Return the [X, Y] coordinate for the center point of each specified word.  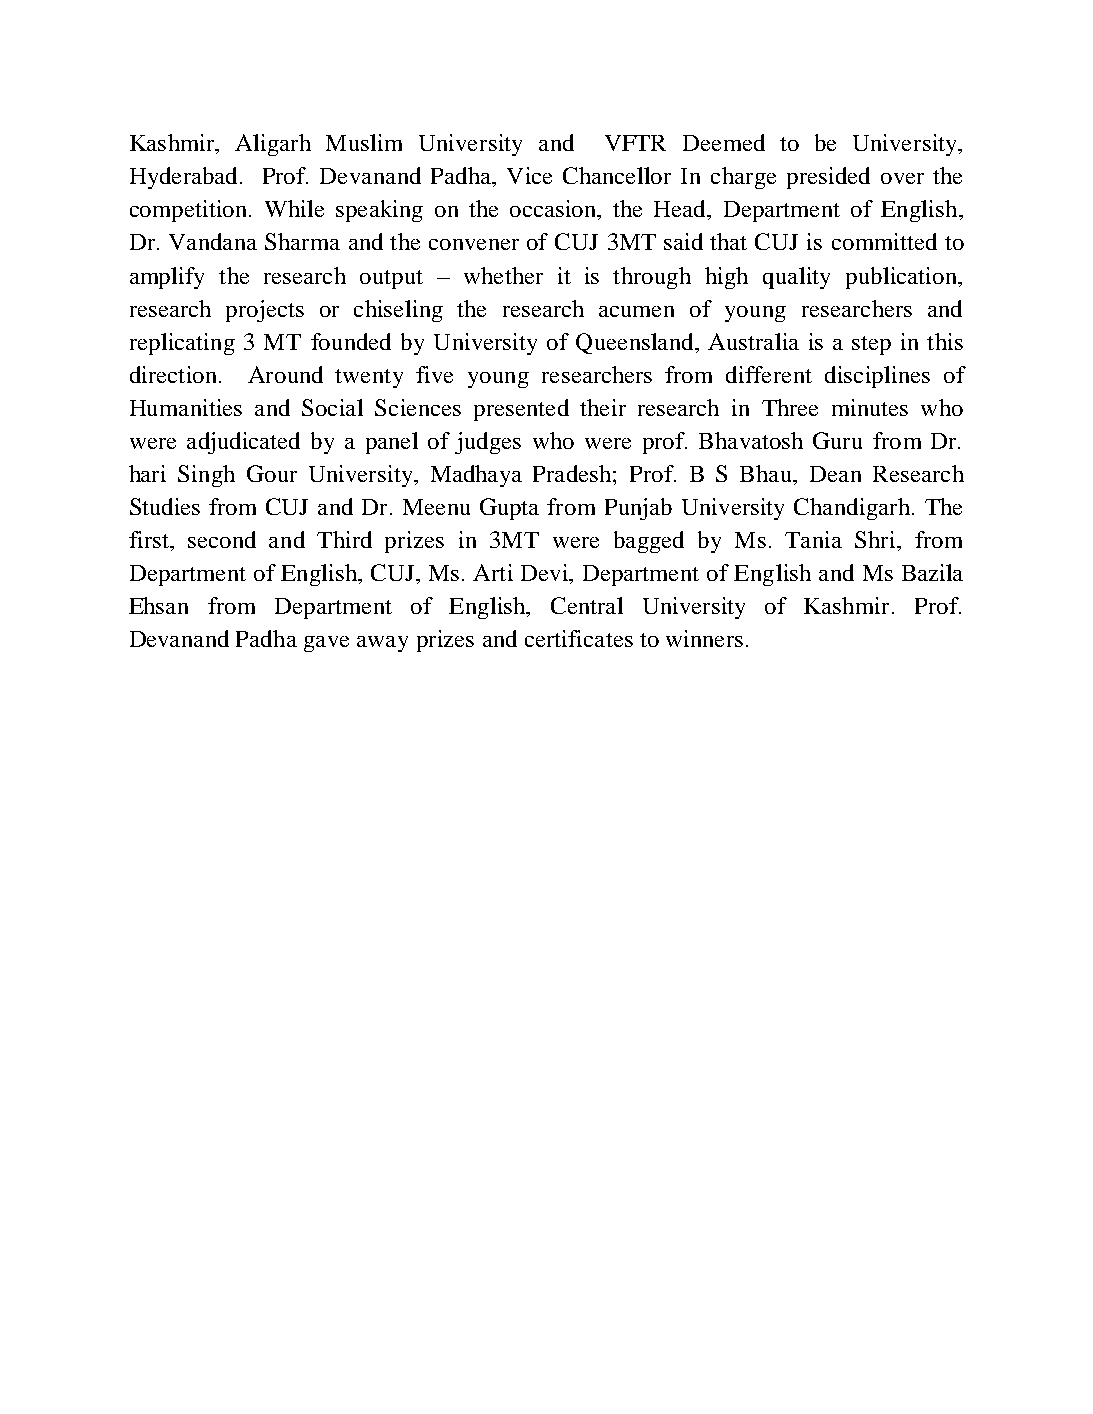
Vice [529, 175]
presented [521, 410]
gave [326, 644]
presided [828, 178]
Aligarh [273, 145]
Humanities [186, 407]
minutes [870, 407]
